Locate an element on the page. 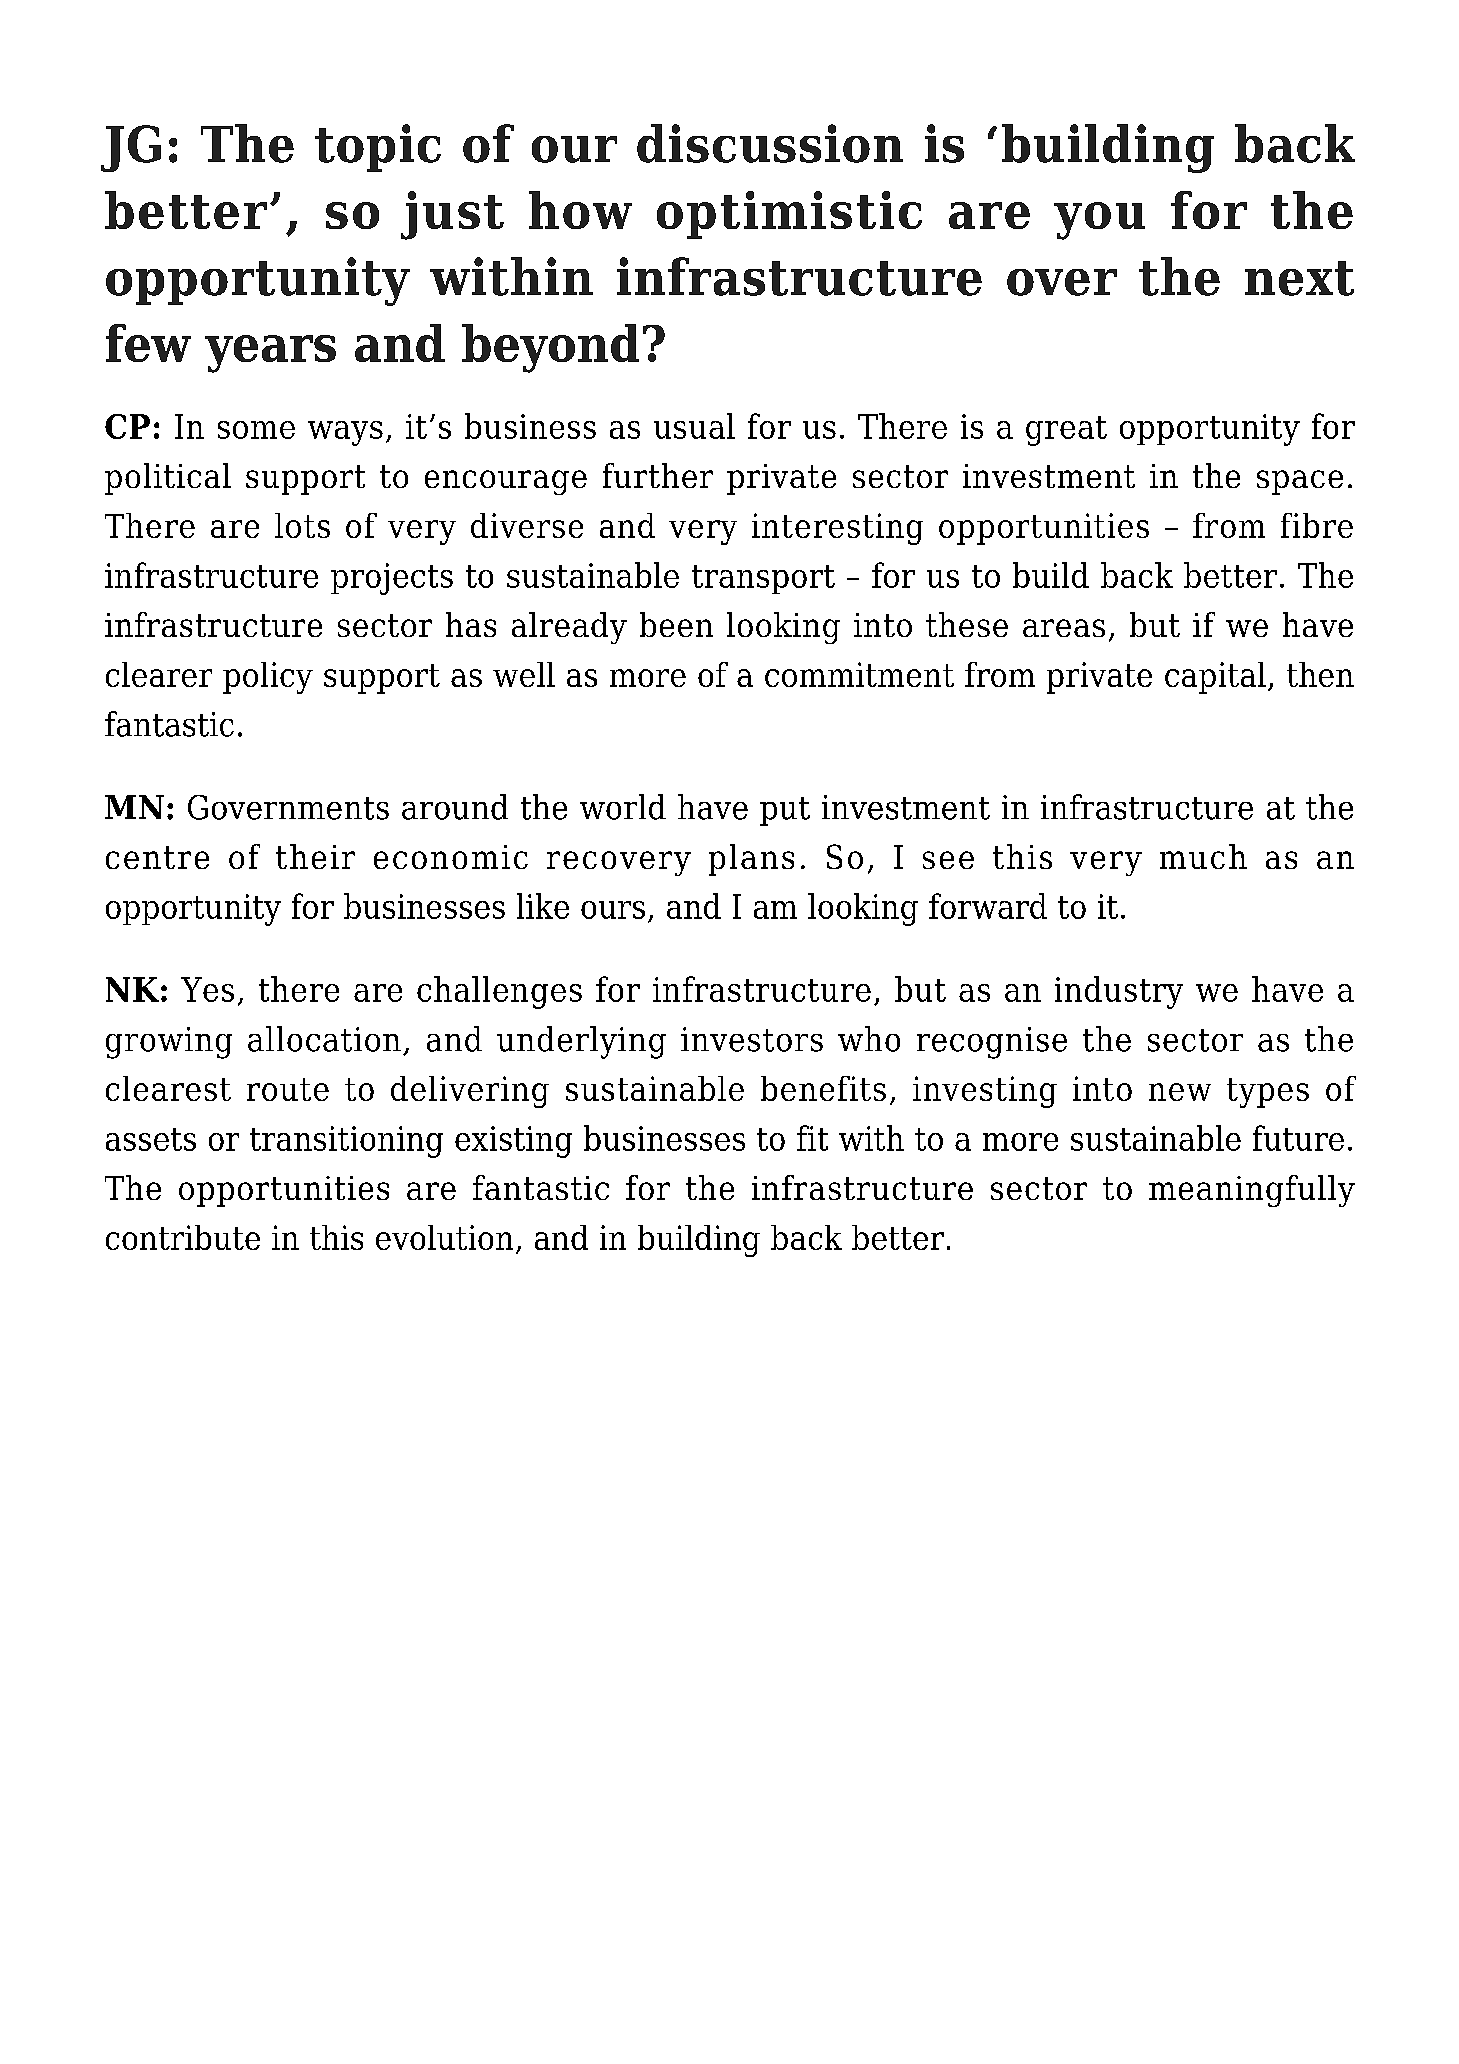 The width and height of the image is (1459, 2064). capital is located at coordinates (1215, 678).
